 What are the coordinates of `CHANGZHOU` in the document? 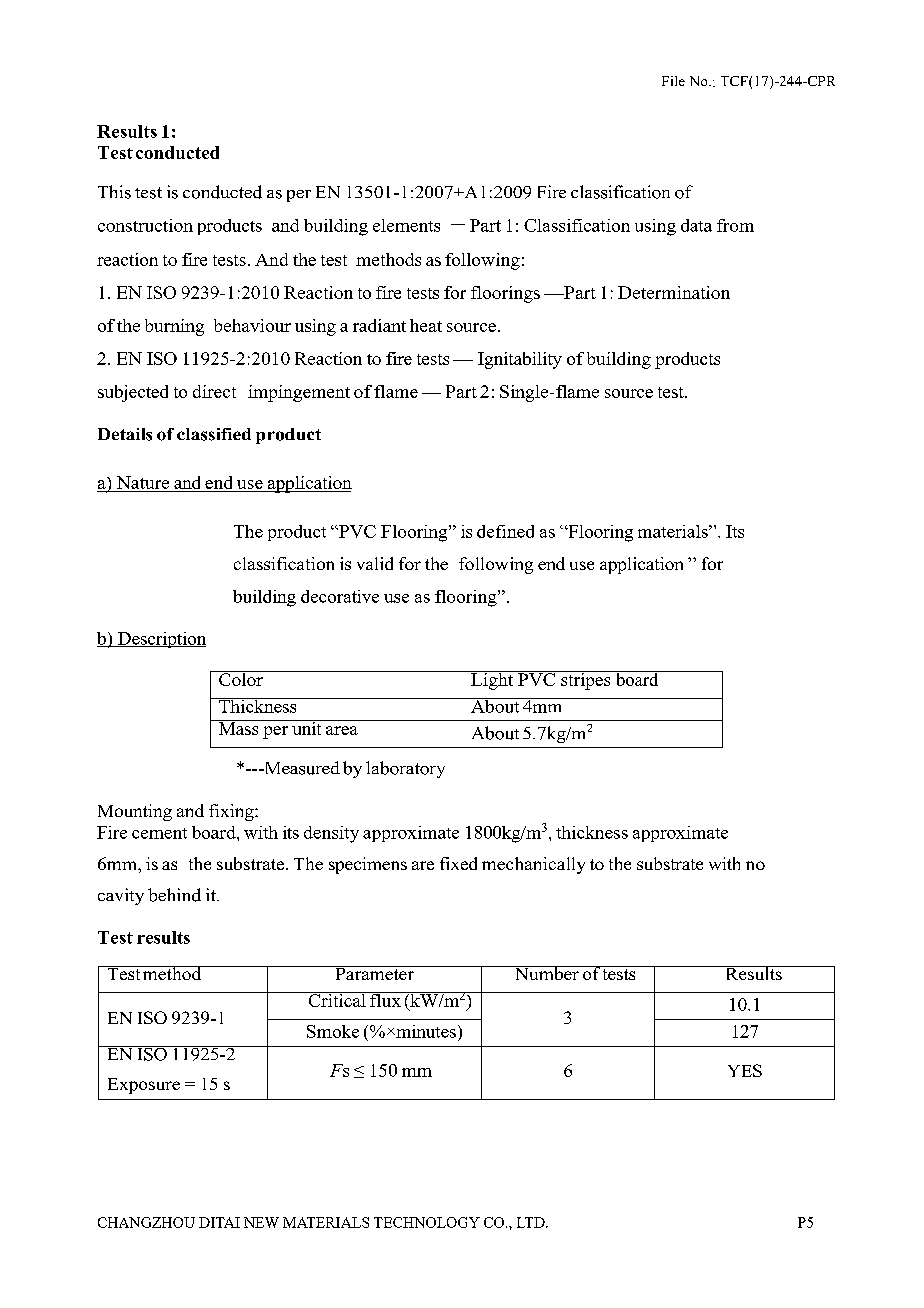 It's located at (146, 1222).
